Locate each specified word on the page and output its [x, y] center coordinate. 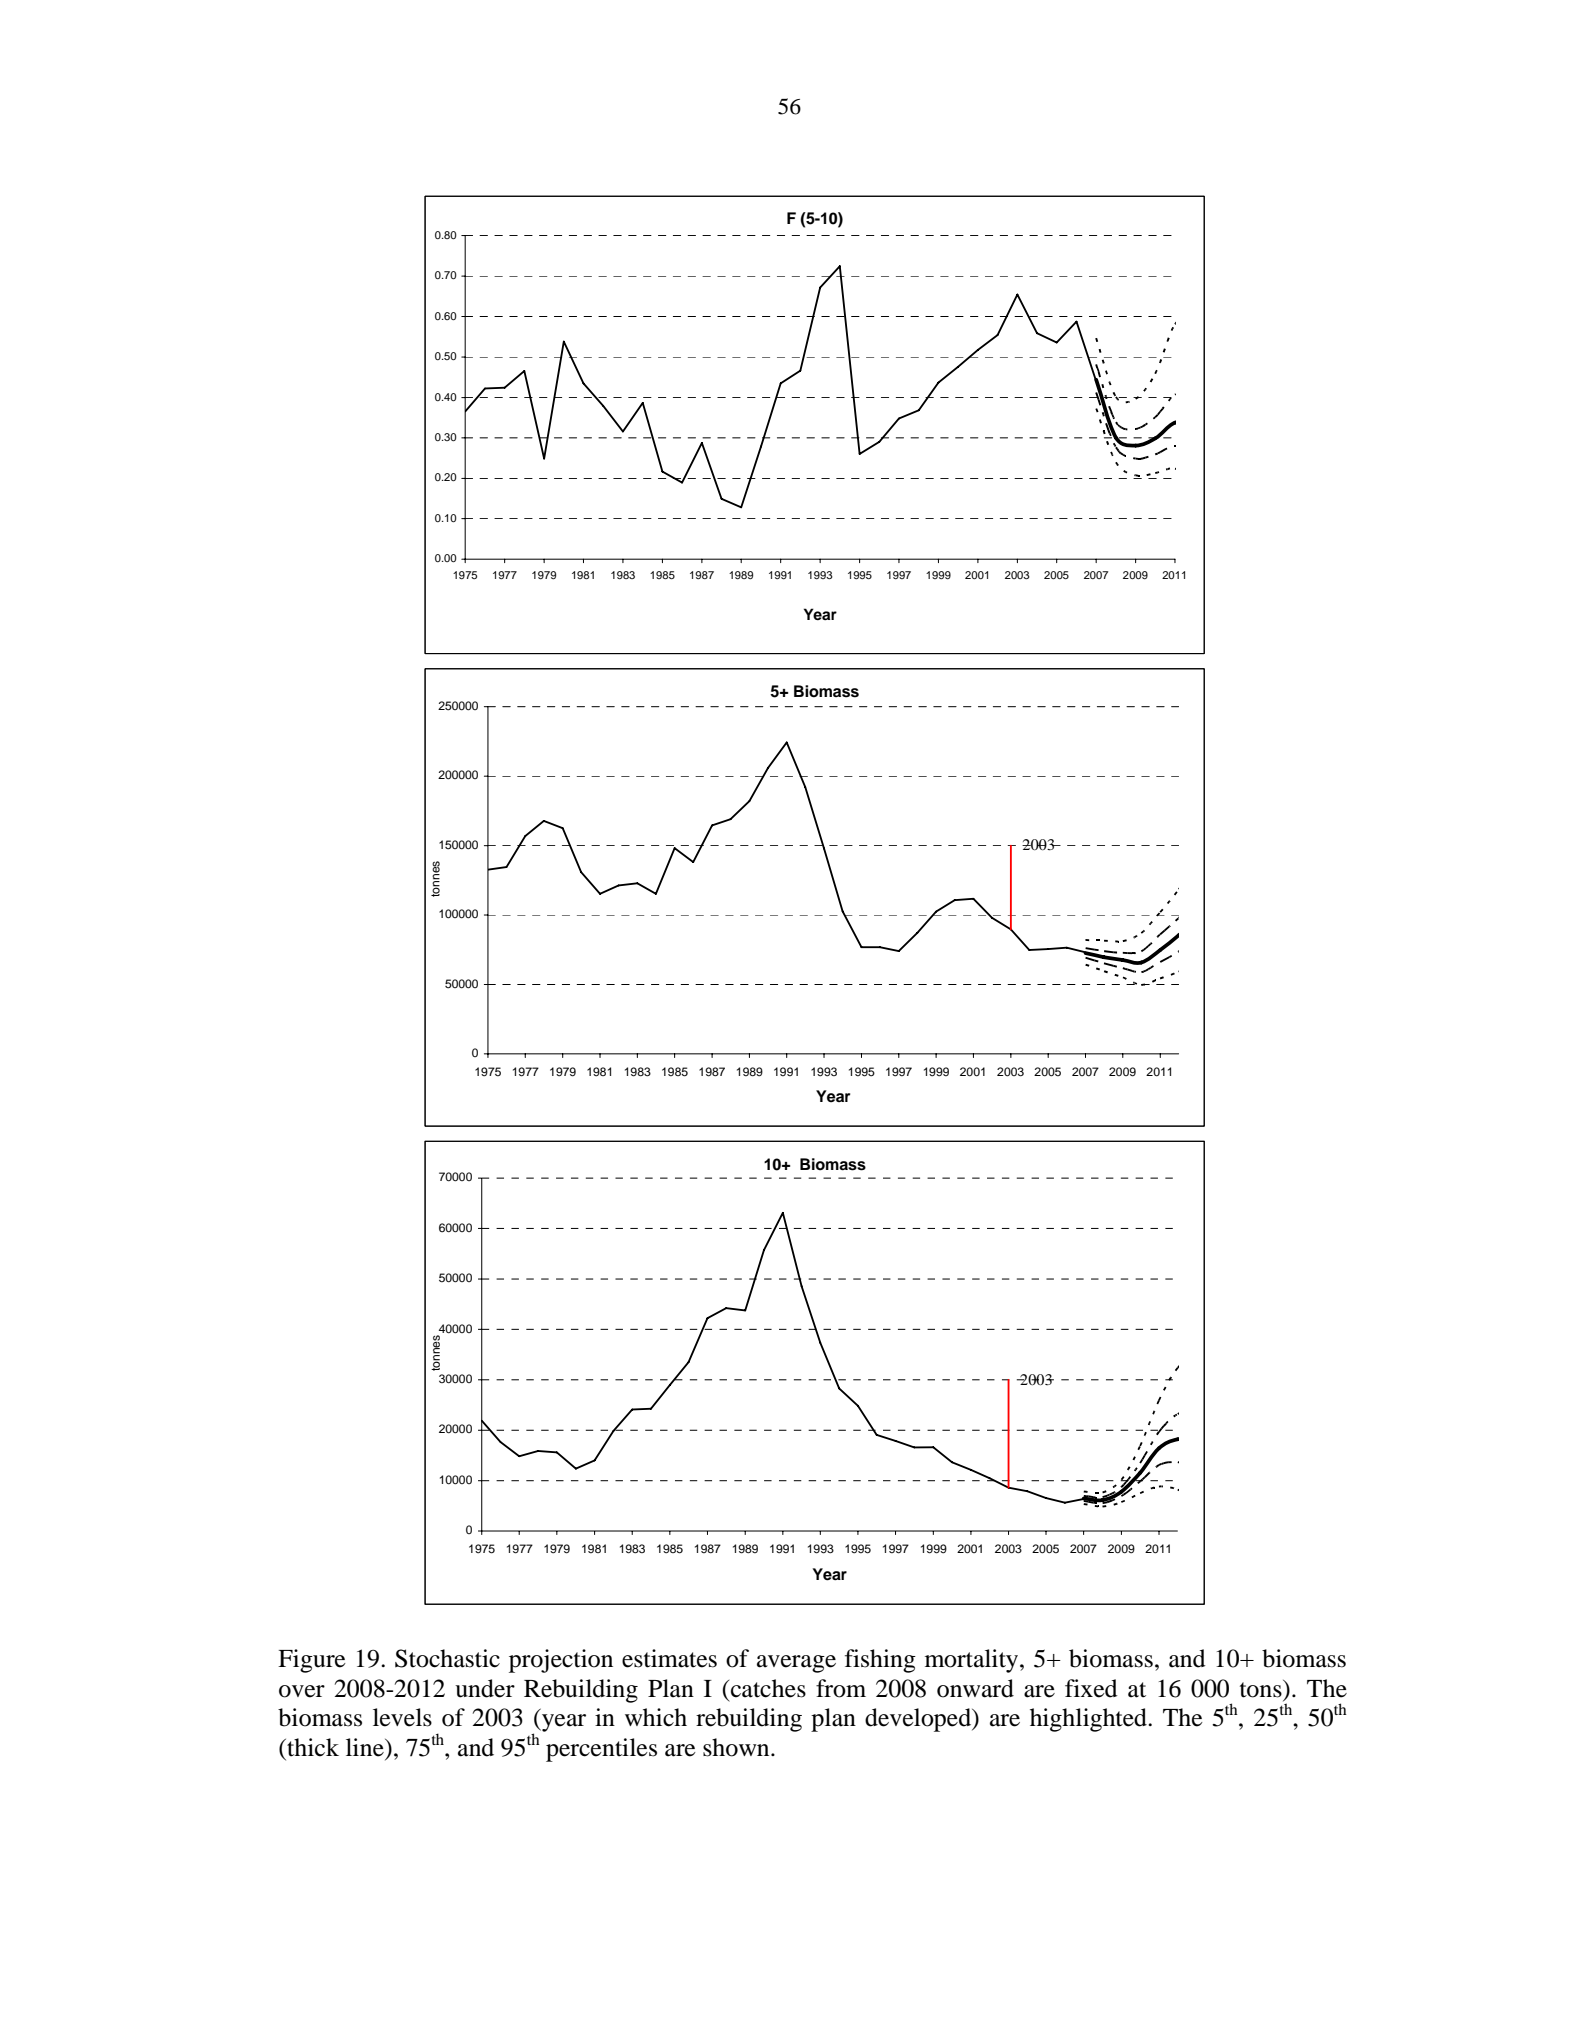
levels [402, 1717]
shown [737, 1747]
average [796, 1664]
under [485, 1688]
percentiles [601, 1750]
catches [768, 1688]
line [366, 1747]
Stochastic [447, 1658]
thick [312, 1747]
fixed [1091, 1688]
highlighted [1089, 1720]
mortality [973, 1661]
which [656, 1717]
